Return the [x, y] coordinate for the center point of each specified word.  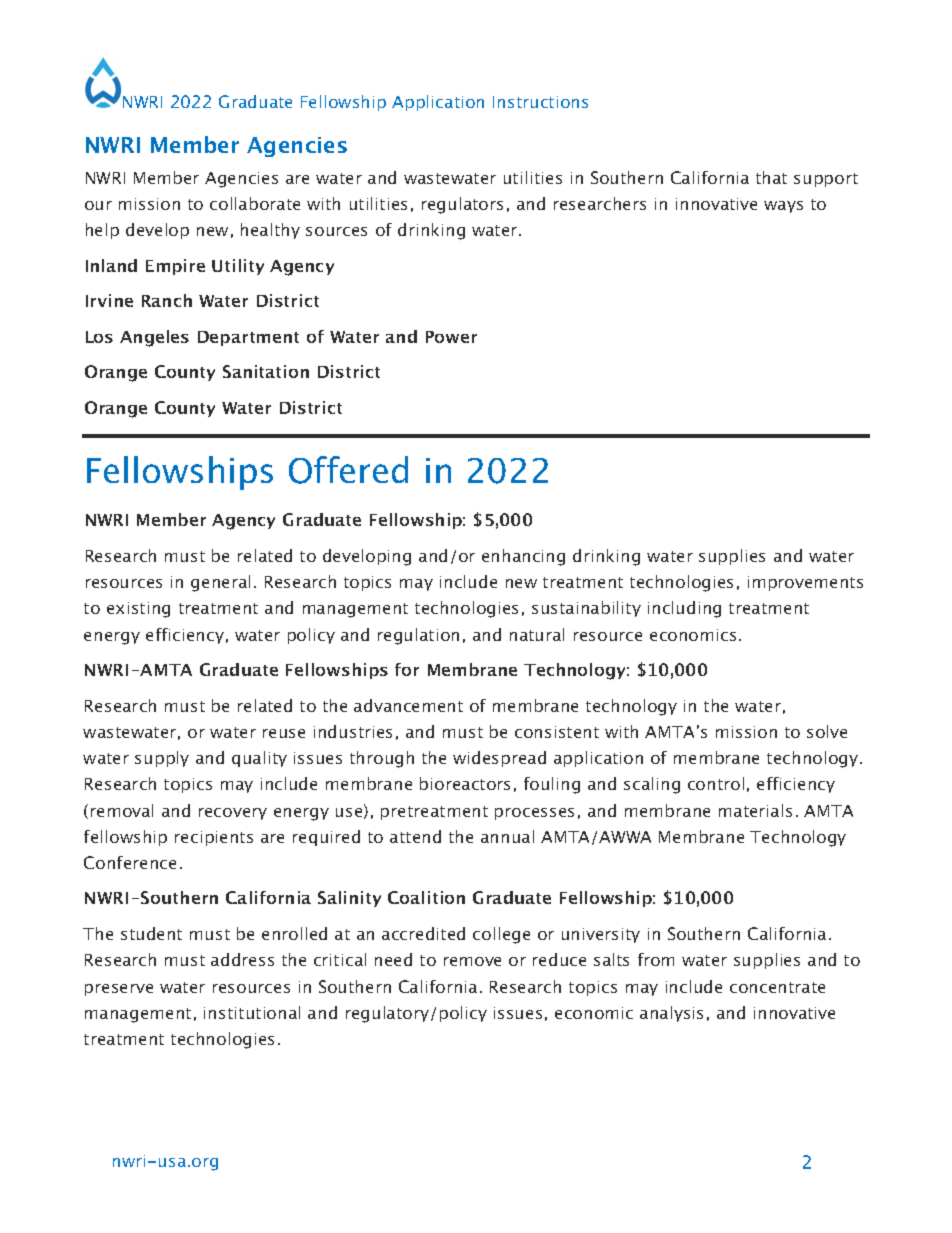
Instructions [540, 102]
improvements [805, 583]
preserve [119, 990]
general [220, 583]
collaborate [255, 203]
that [771, 177]
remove [472, 961]
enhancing [523, 557]
